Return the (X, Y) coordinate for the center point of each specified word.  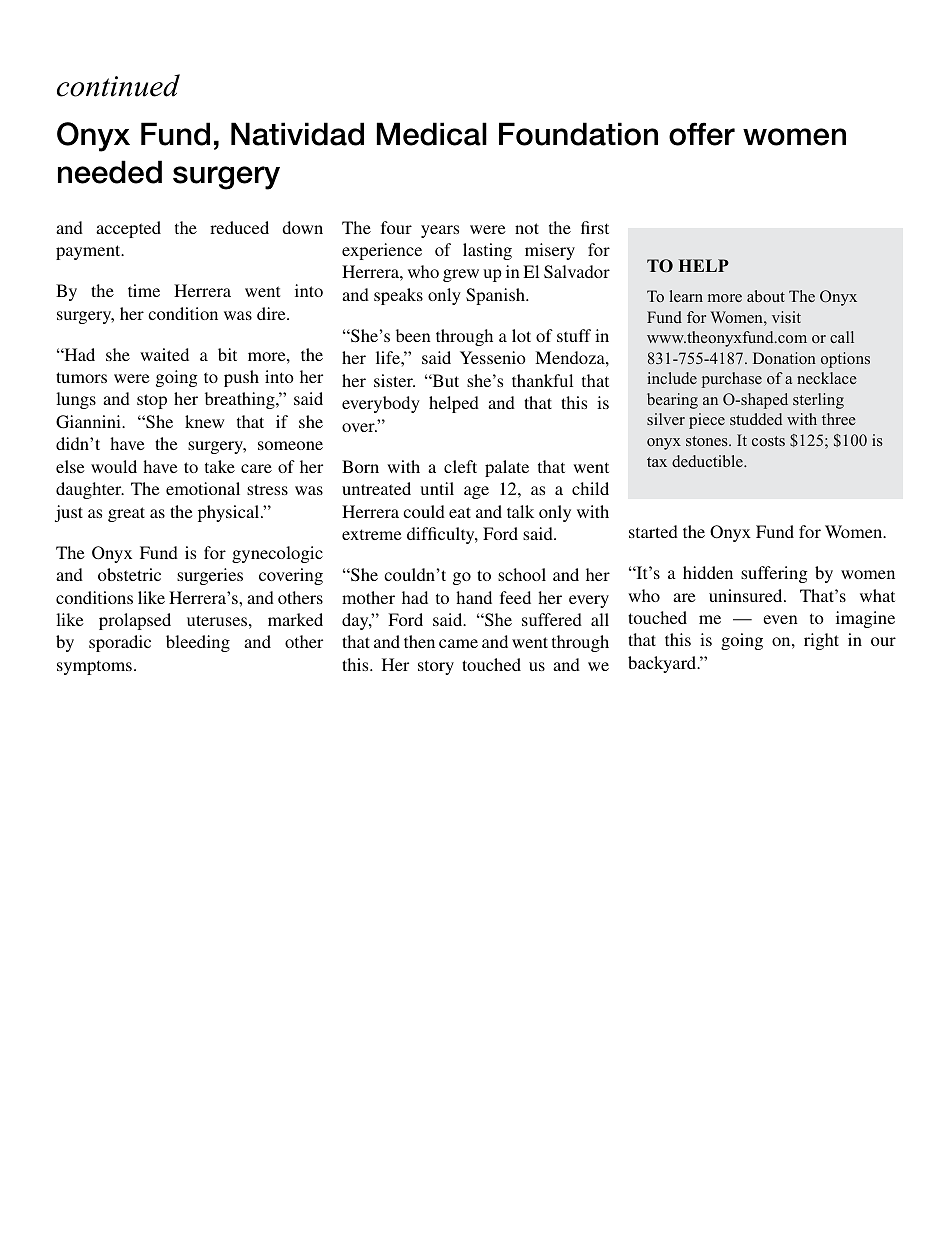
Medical (432, 134)
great (126, 514)
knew (204, 421)
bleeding (198, 643)
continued (118, 85)
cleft (460, 466)
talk (520, 511)
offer (702, 134)
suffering (774, 574)
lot (521, 335)
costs (768, 441)
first (595, 227)
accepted (128, 229)
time (144, 290)
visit (786, 317)
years (440, 231)
